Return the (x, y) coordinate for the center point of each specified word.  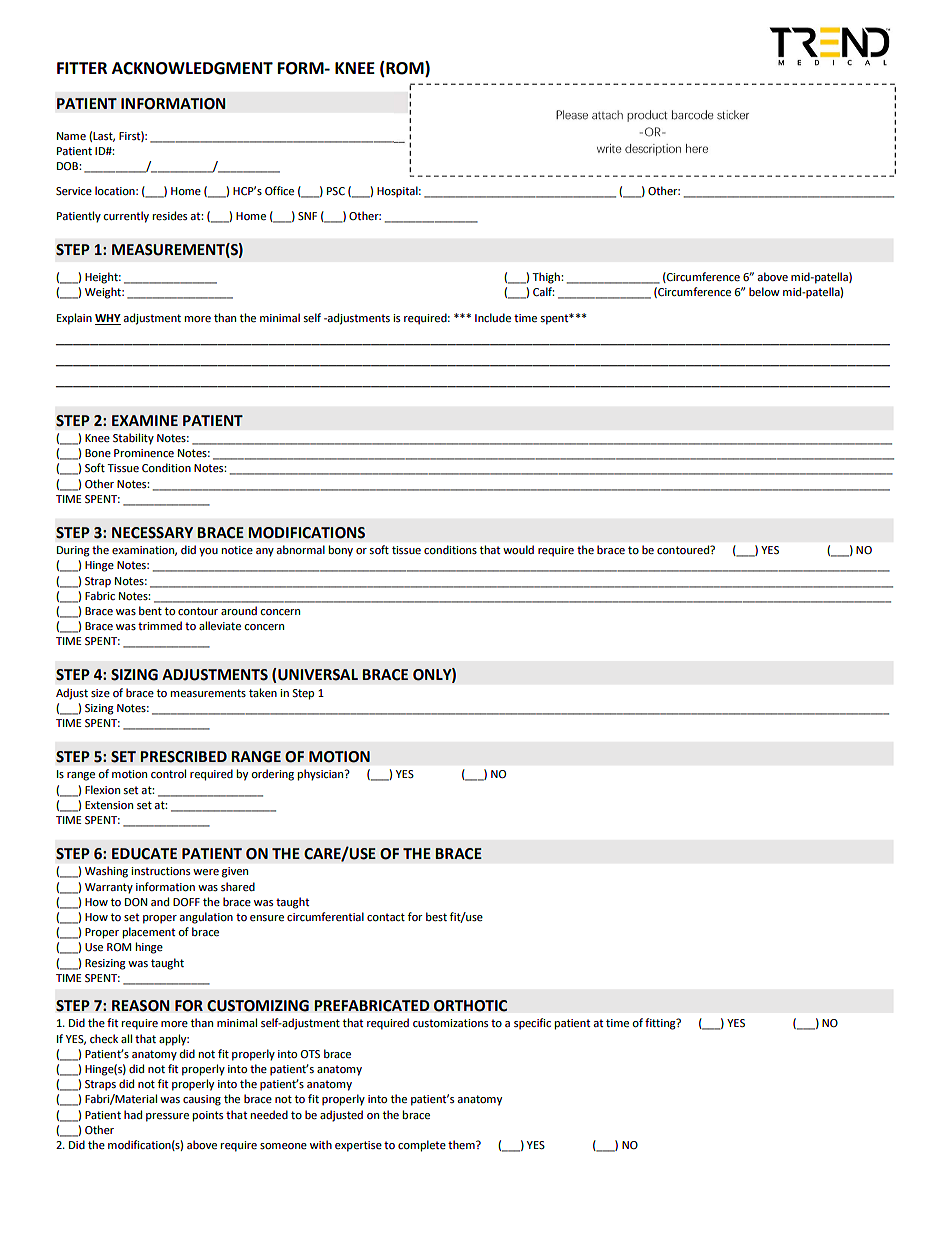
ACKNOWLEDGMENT (192, 68)
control (168, 773)
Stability (133, 439)
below (764, 291)
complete (422, 1146)
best (436, 916)
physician (322, 775)
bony (341, 551)
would (518, 549)
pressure (167, 1117)
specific (532, 1024)
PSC (336, 191)
